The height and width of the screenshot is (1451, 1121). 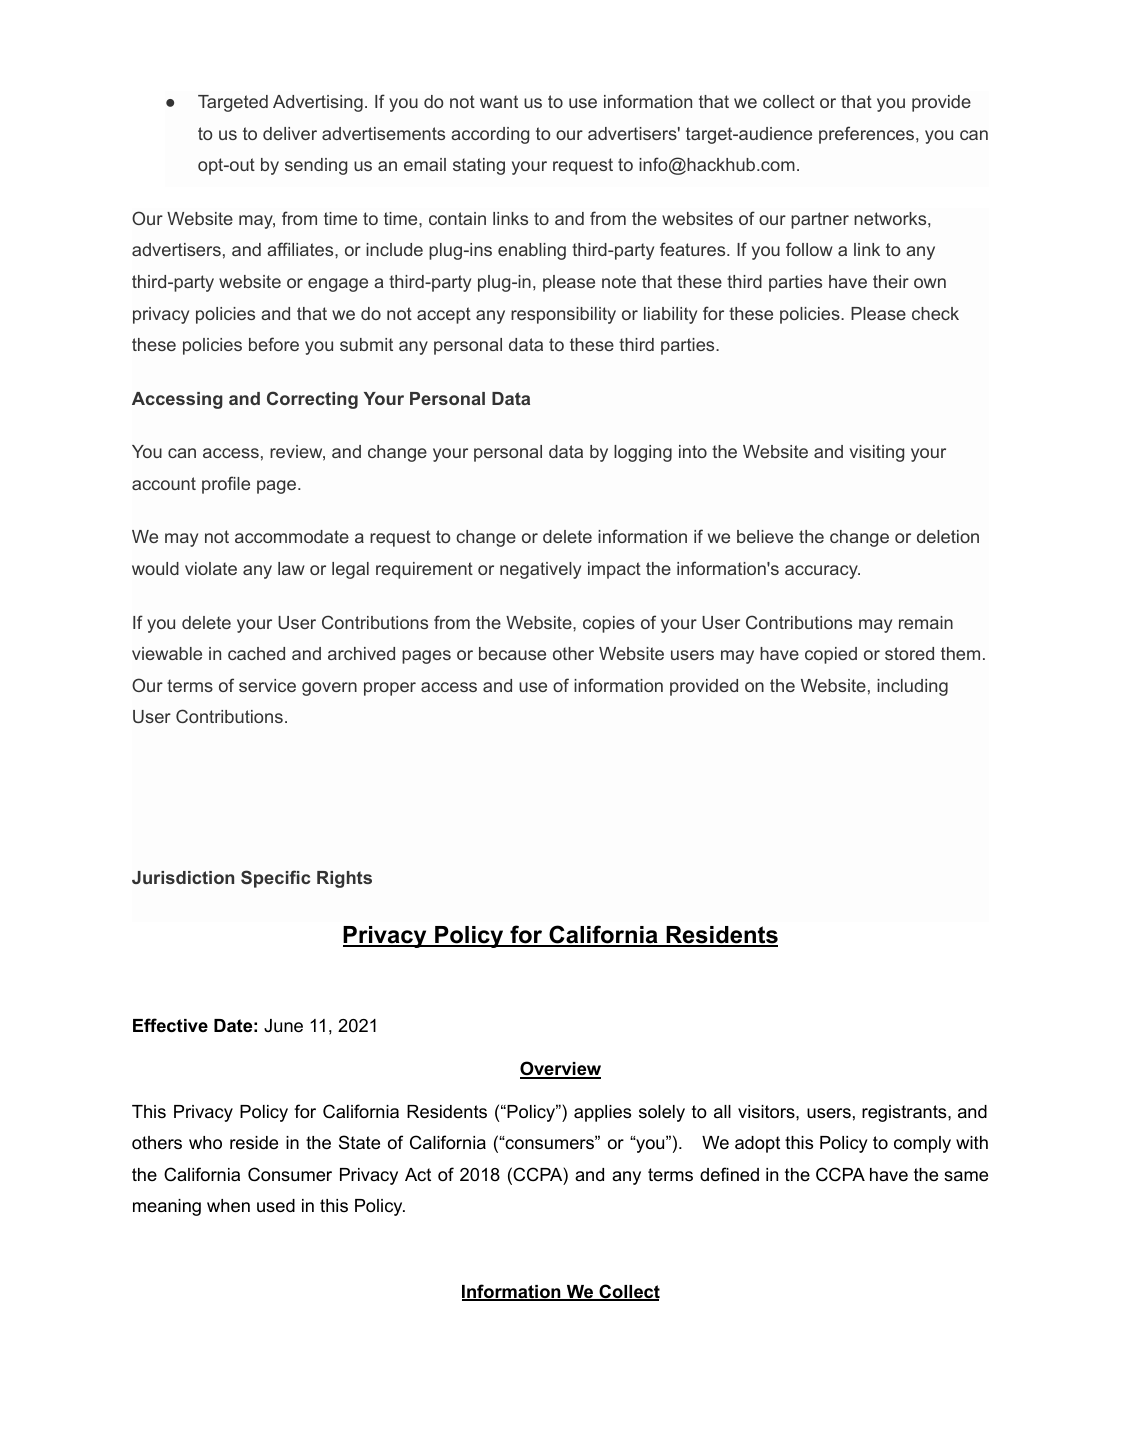 I want to click on deliver, so click(x=290, y=133).
